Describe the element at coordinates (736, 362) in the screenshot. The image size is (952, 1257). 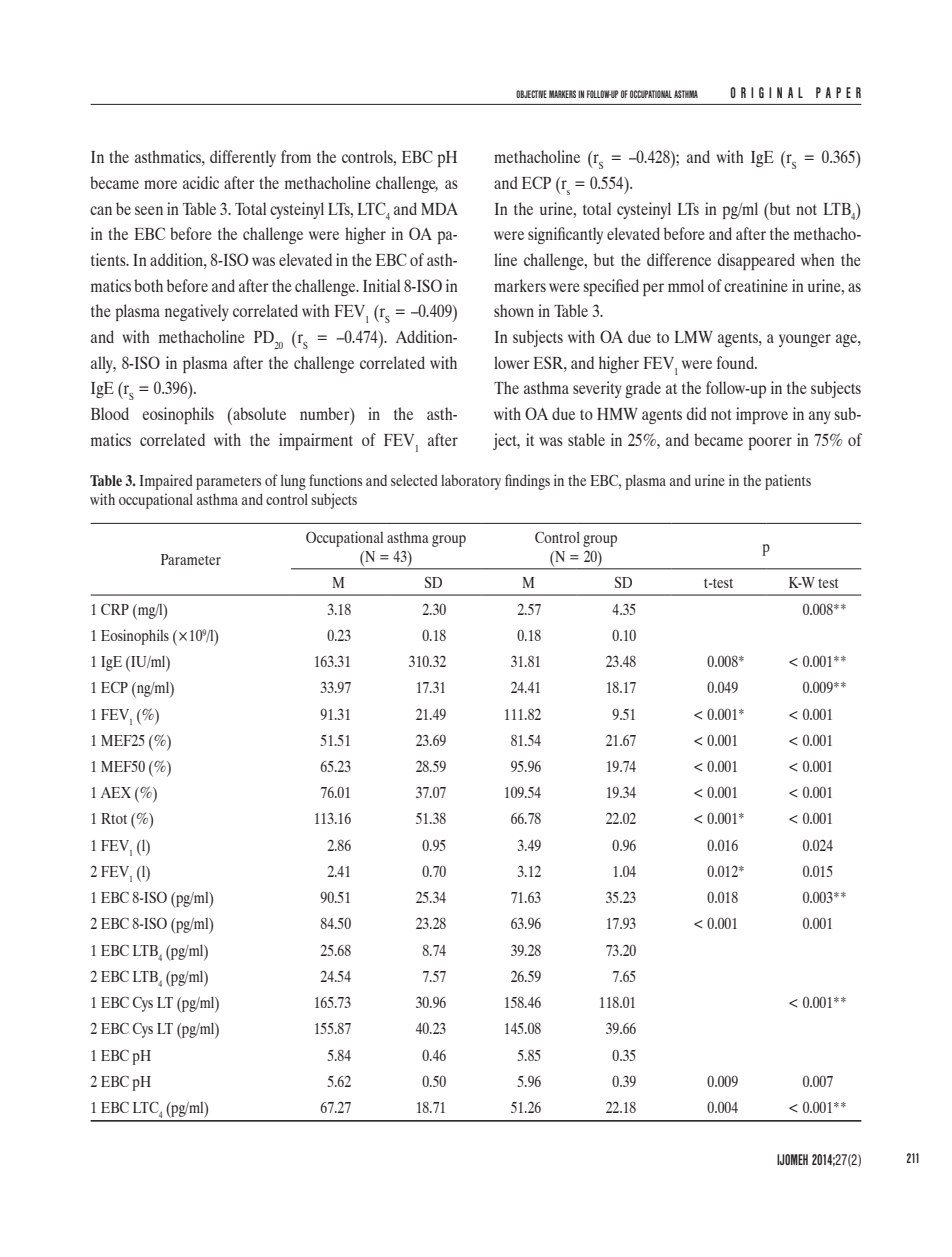
I see `found` at that location.
